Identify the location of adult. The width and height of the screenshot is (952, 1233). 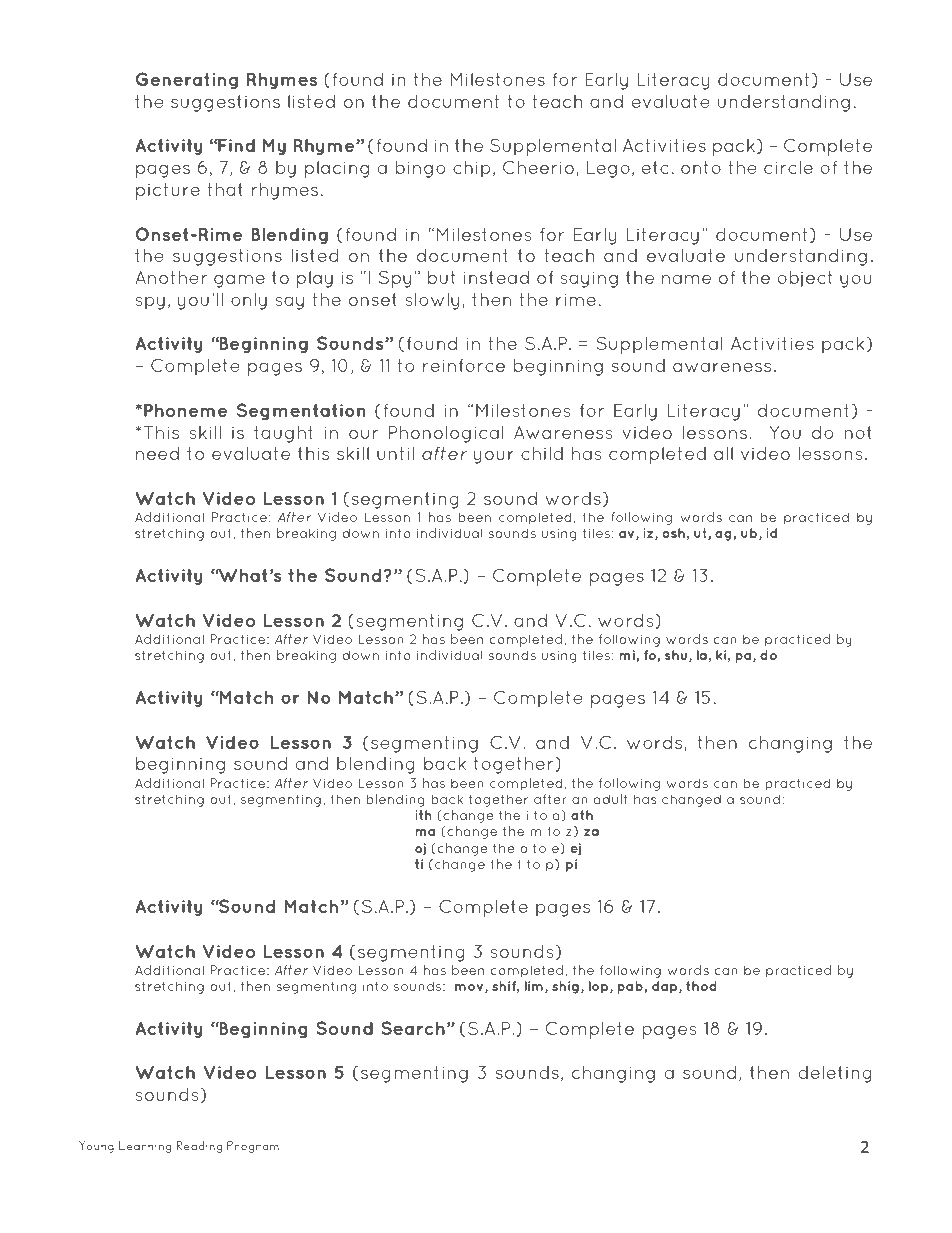
(610, 799).
